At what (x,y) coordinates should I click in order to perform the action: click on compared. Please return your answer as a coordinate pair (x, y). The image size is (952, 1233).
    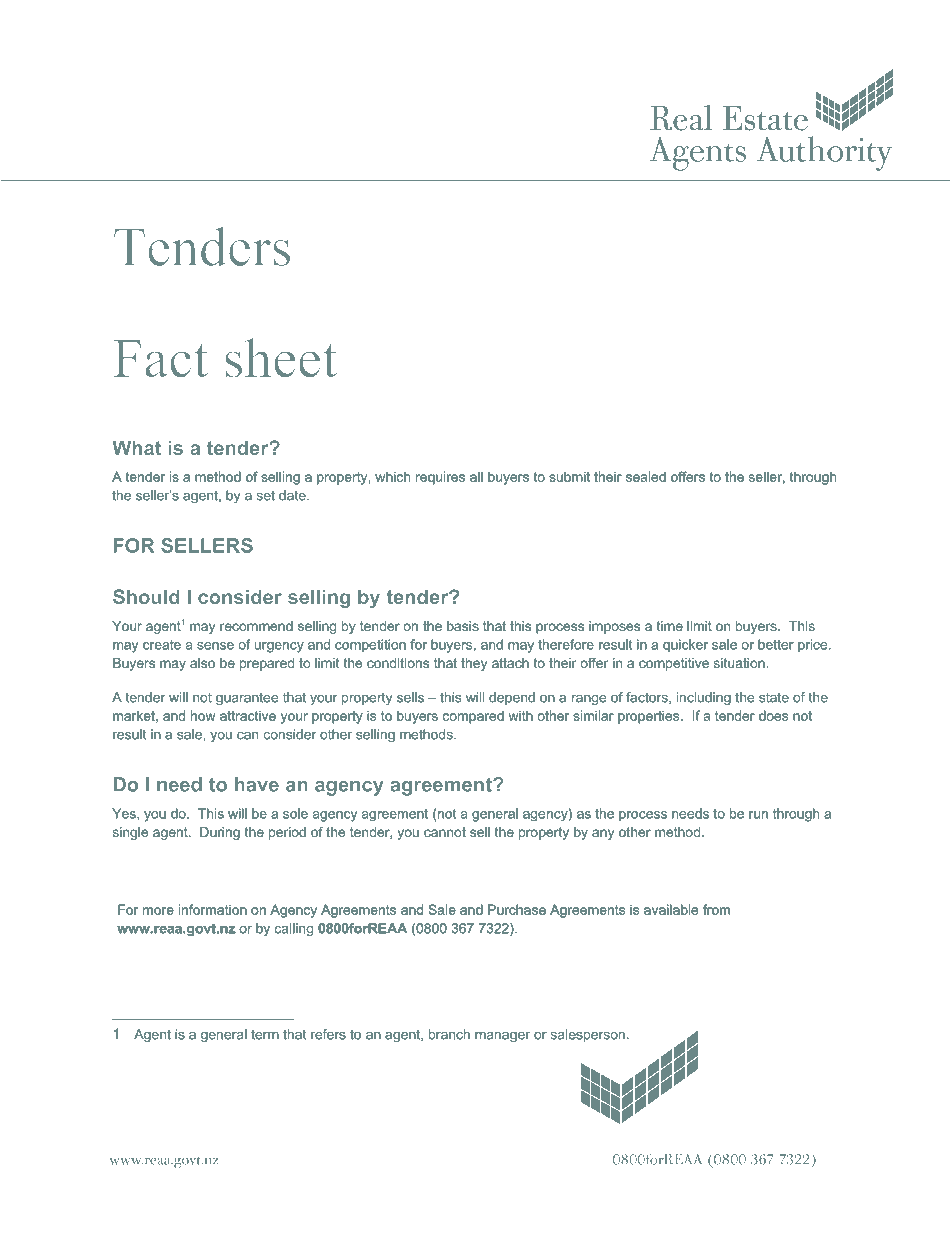
    Looking at the image, I should click on (473, 717).
